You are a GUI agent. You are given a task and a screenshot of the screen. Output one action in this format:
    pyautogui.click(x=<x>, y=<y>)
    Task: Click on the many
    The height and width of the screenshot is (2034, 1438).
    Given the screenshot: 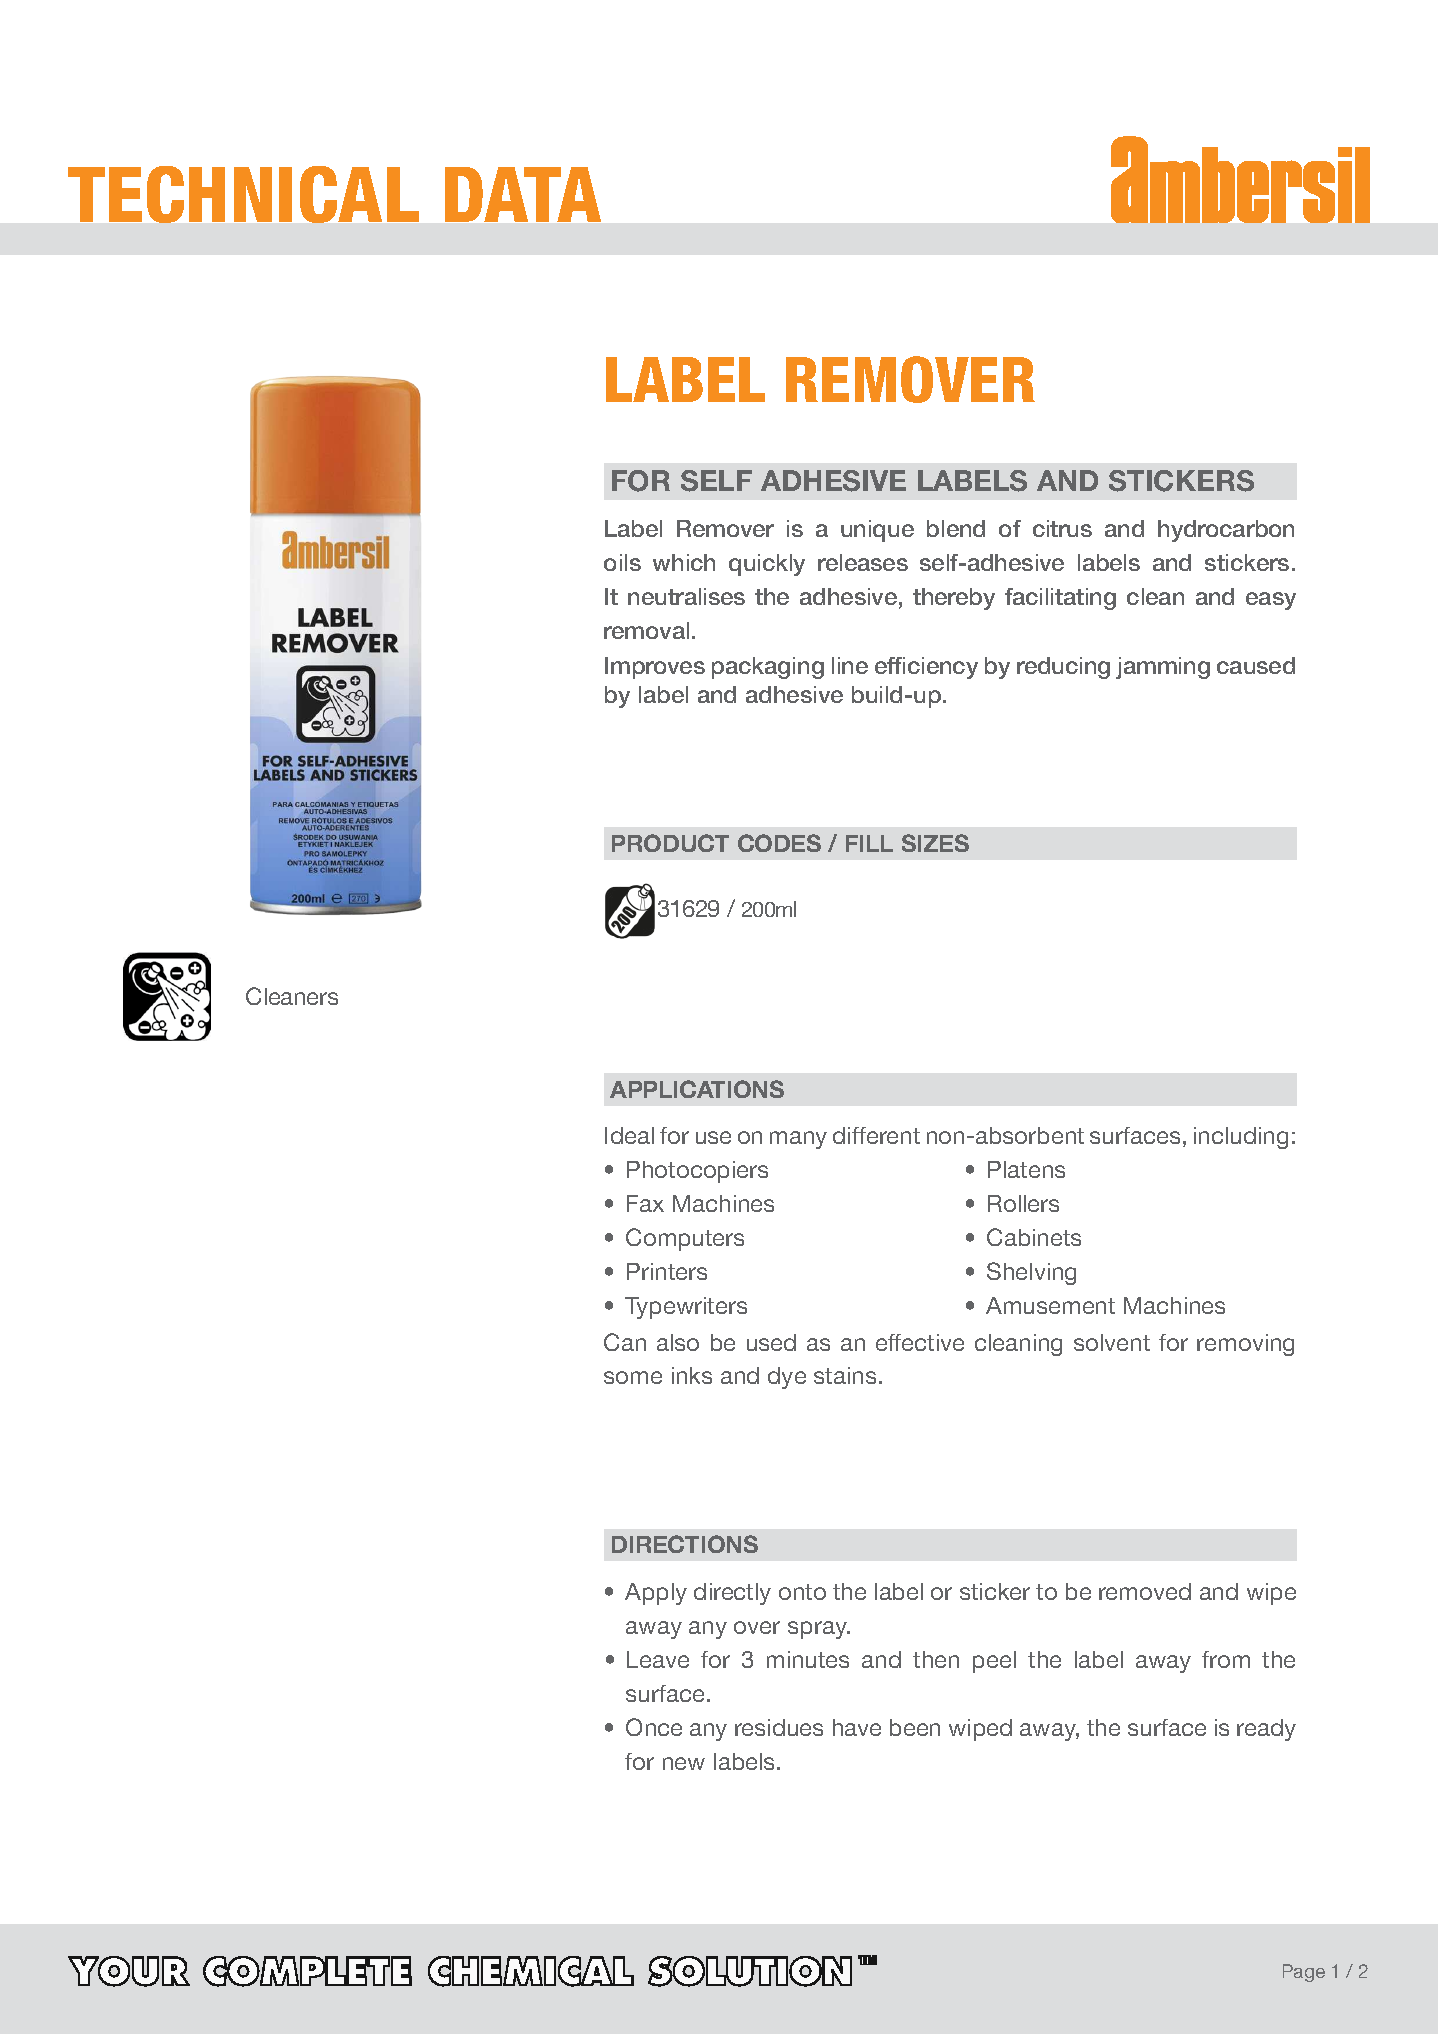 What is the action you would take?
    pyautogui.click(x=798, y=1140)
